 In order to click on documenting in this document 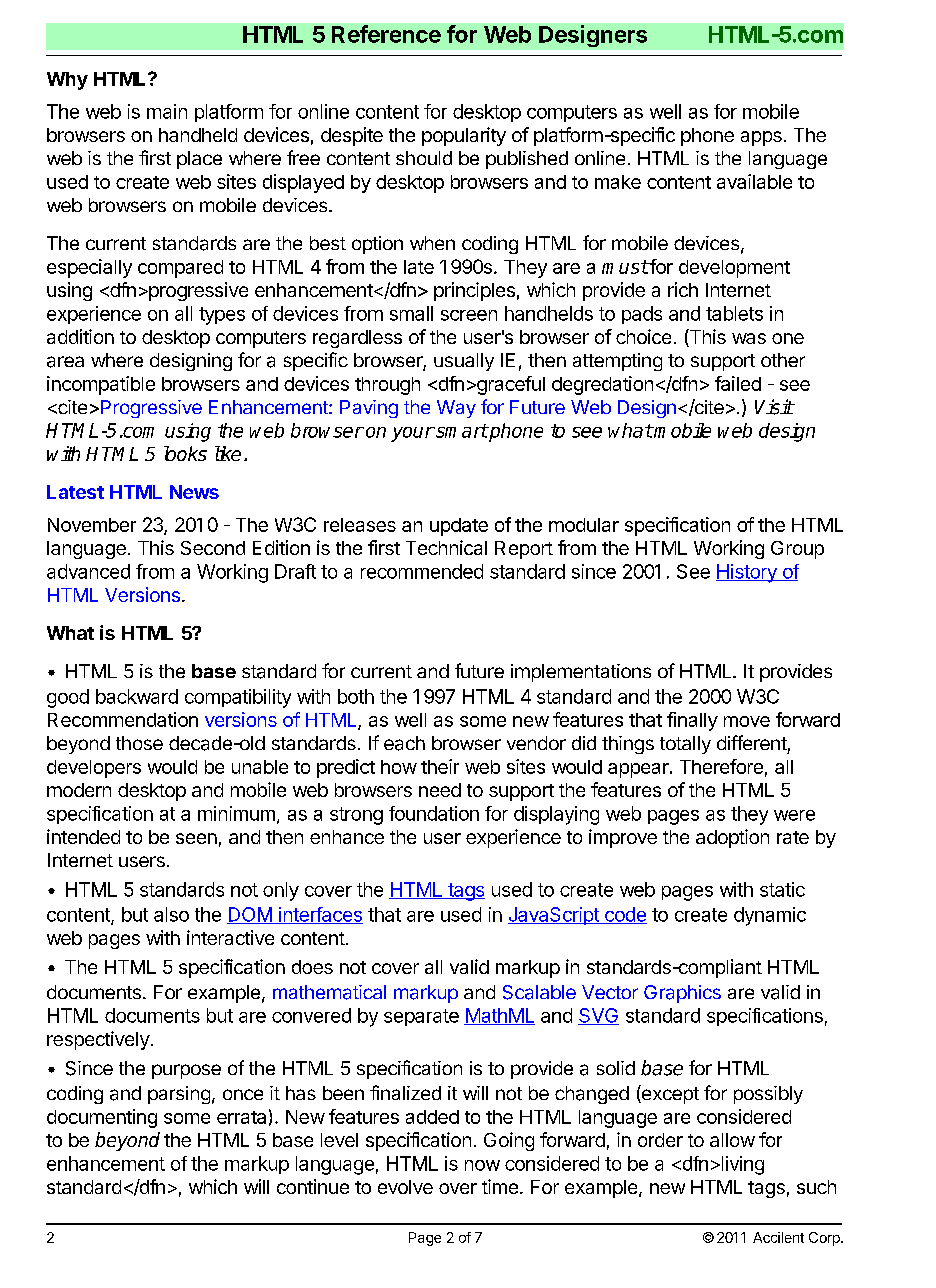, I will do `click(102, 1118)`.
